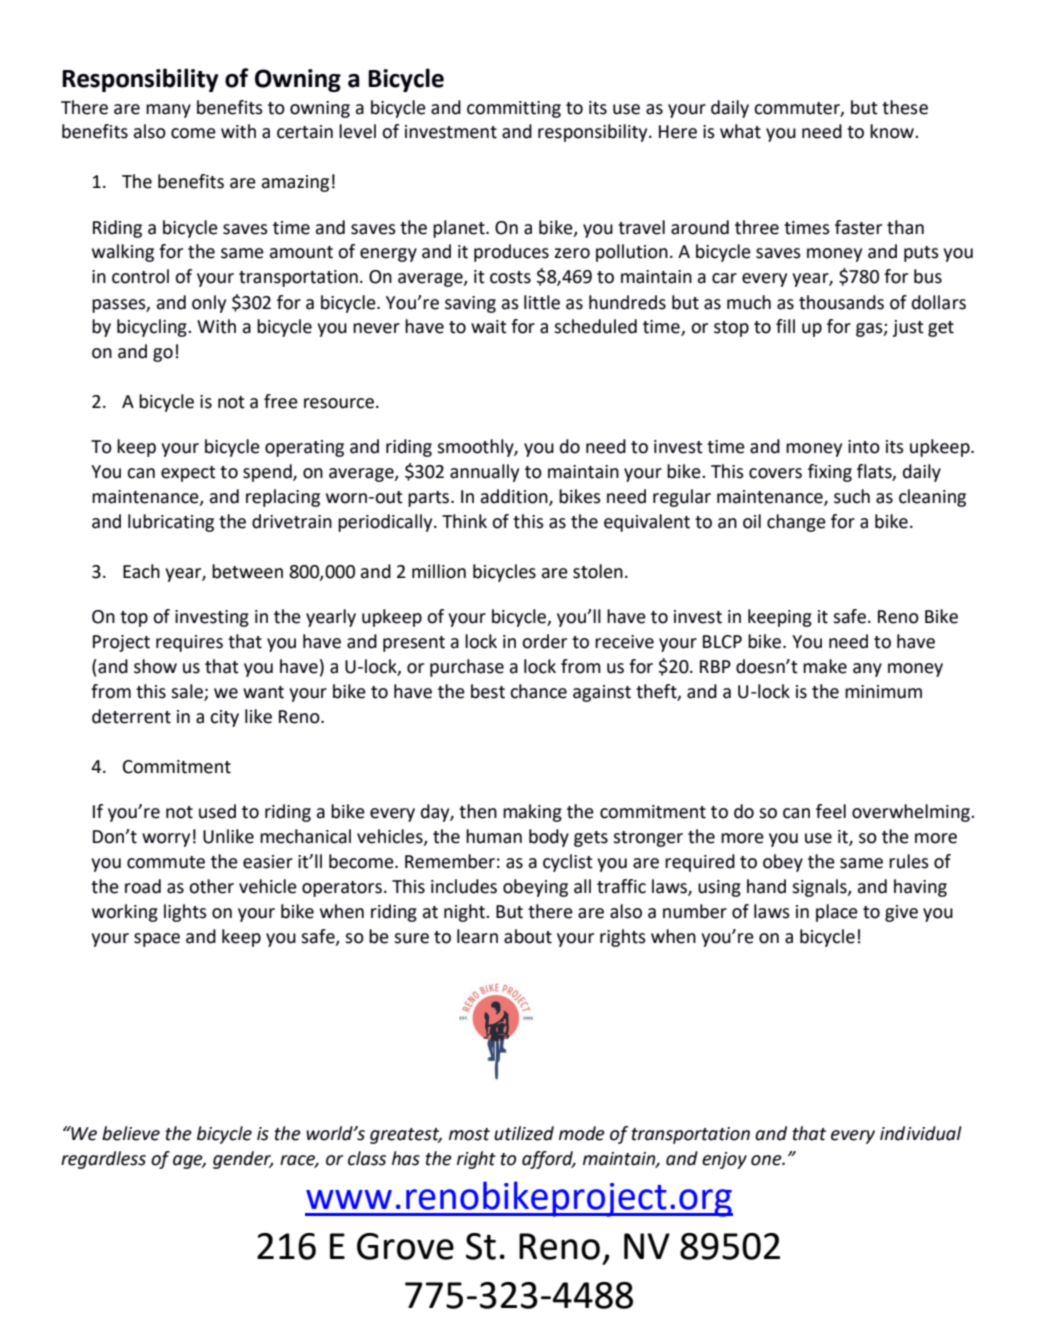 This image has width=1038, height=1344. Describe the element at coordinates (405, 1246) in the image. I see `Grove` at that location.
